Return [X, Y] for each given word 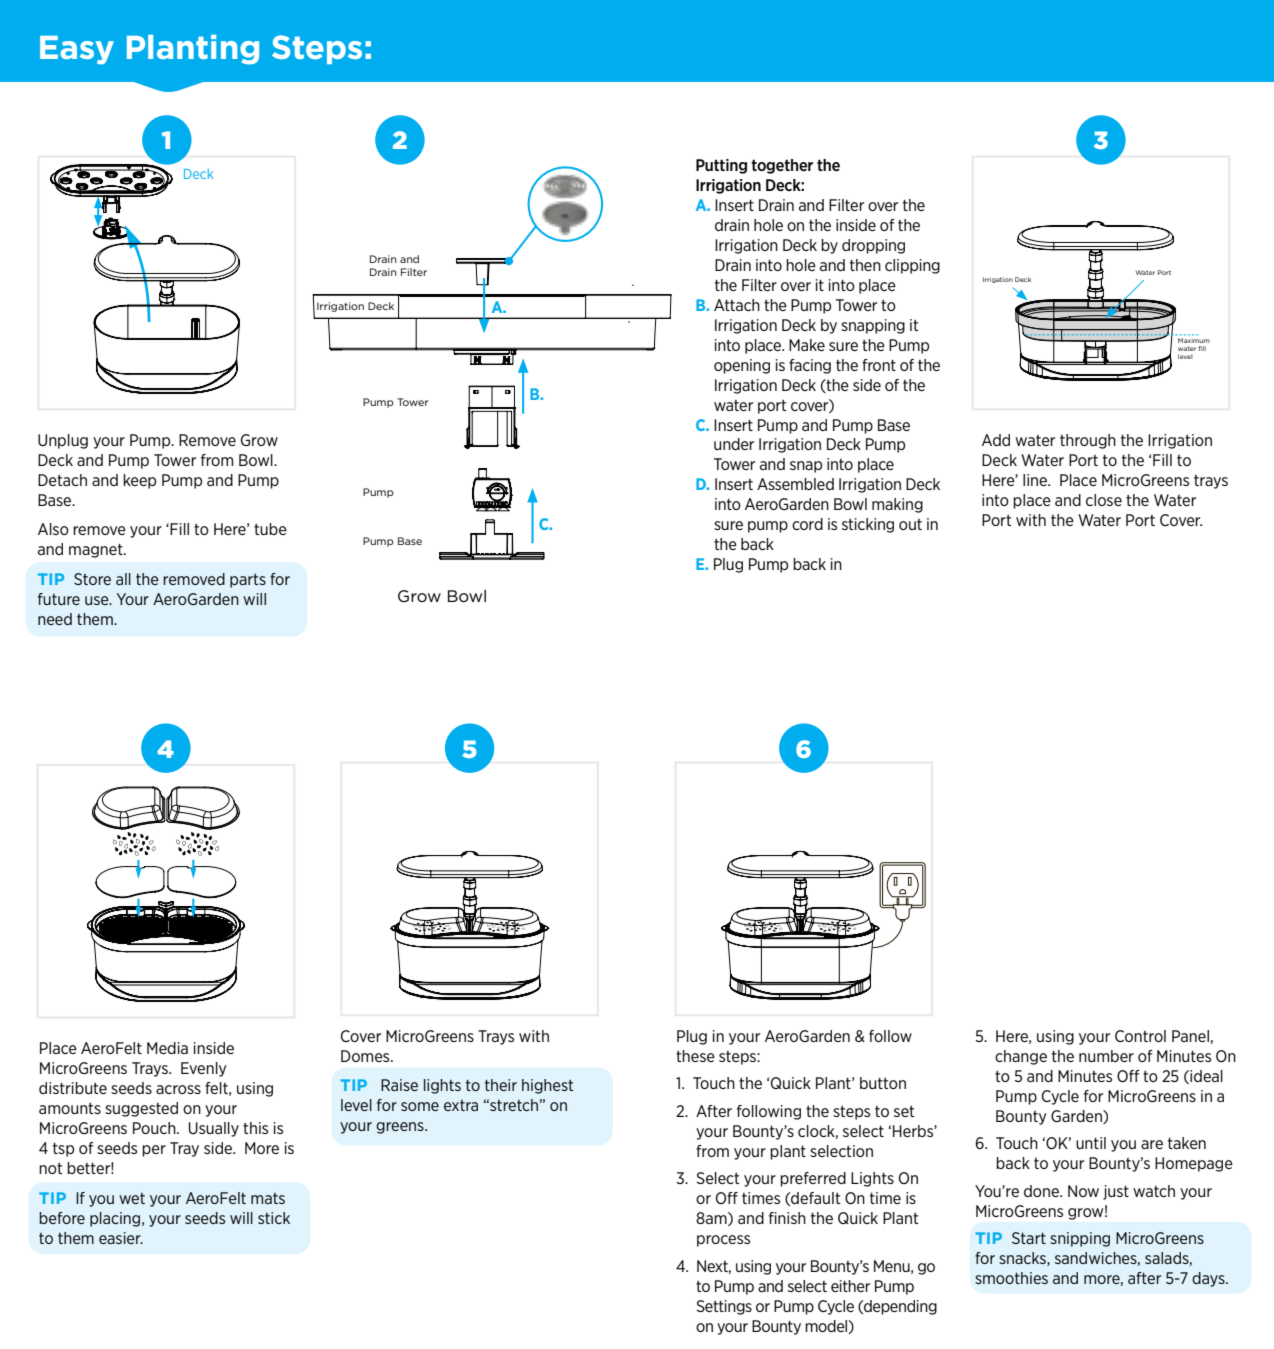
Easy [77, 50]
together [782, 166]
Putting [721, 166]
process [723, 1241]
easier [121, 1238]
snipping [1080, 1239]
